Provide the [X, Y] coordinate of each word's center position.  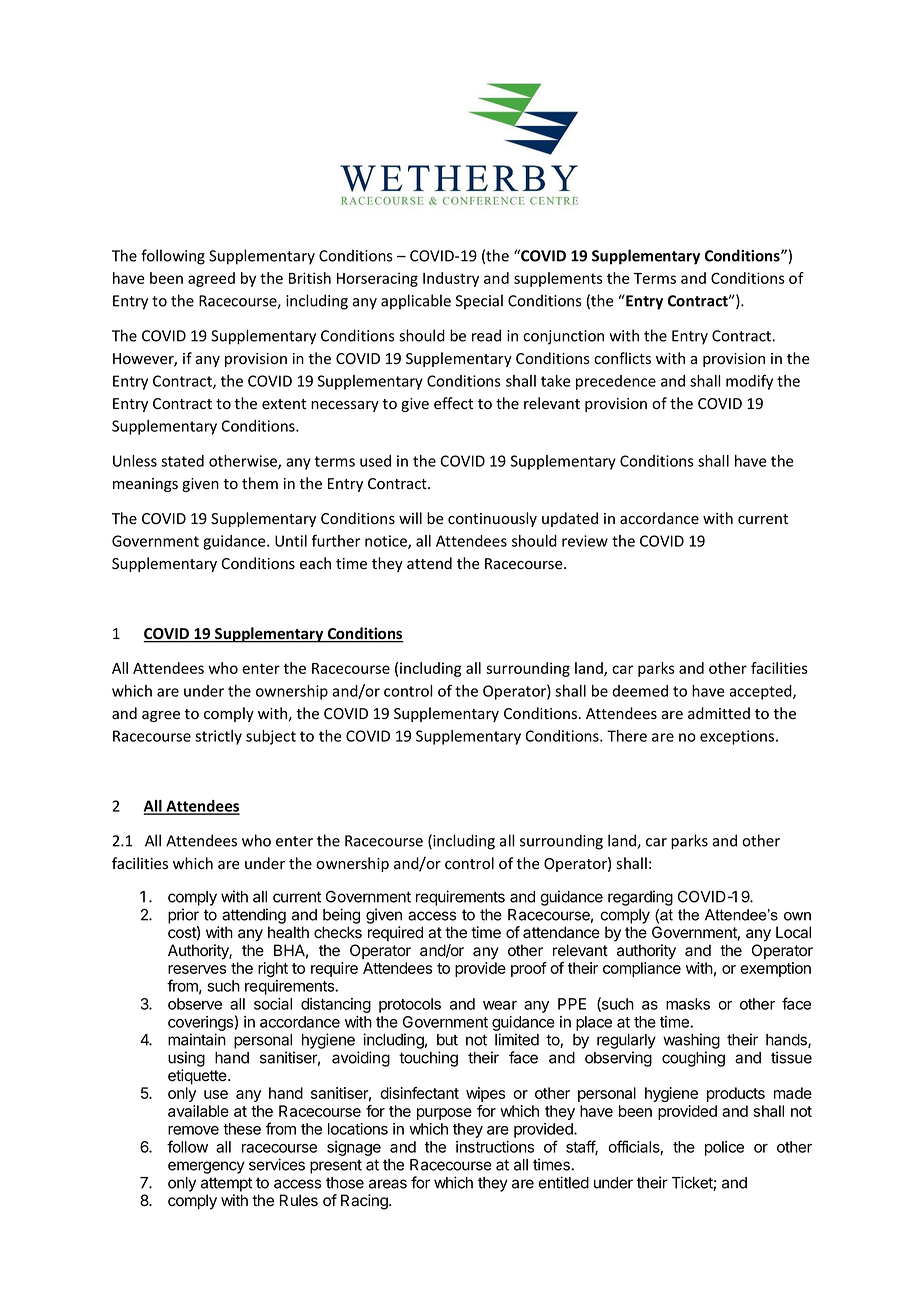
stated [182, 461]
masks [688, 1004]
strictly [218, 737]
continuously [492, 519]
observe [195, 1004]
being [341, 916]
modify [749, 382]
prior [183, 916]
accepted [761, 692]
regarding [640, 898]
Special [479, 302]
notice [387, 542]
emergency [206, 1167]
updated [570, 519]
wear [500, 1005]
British [310, 278]
